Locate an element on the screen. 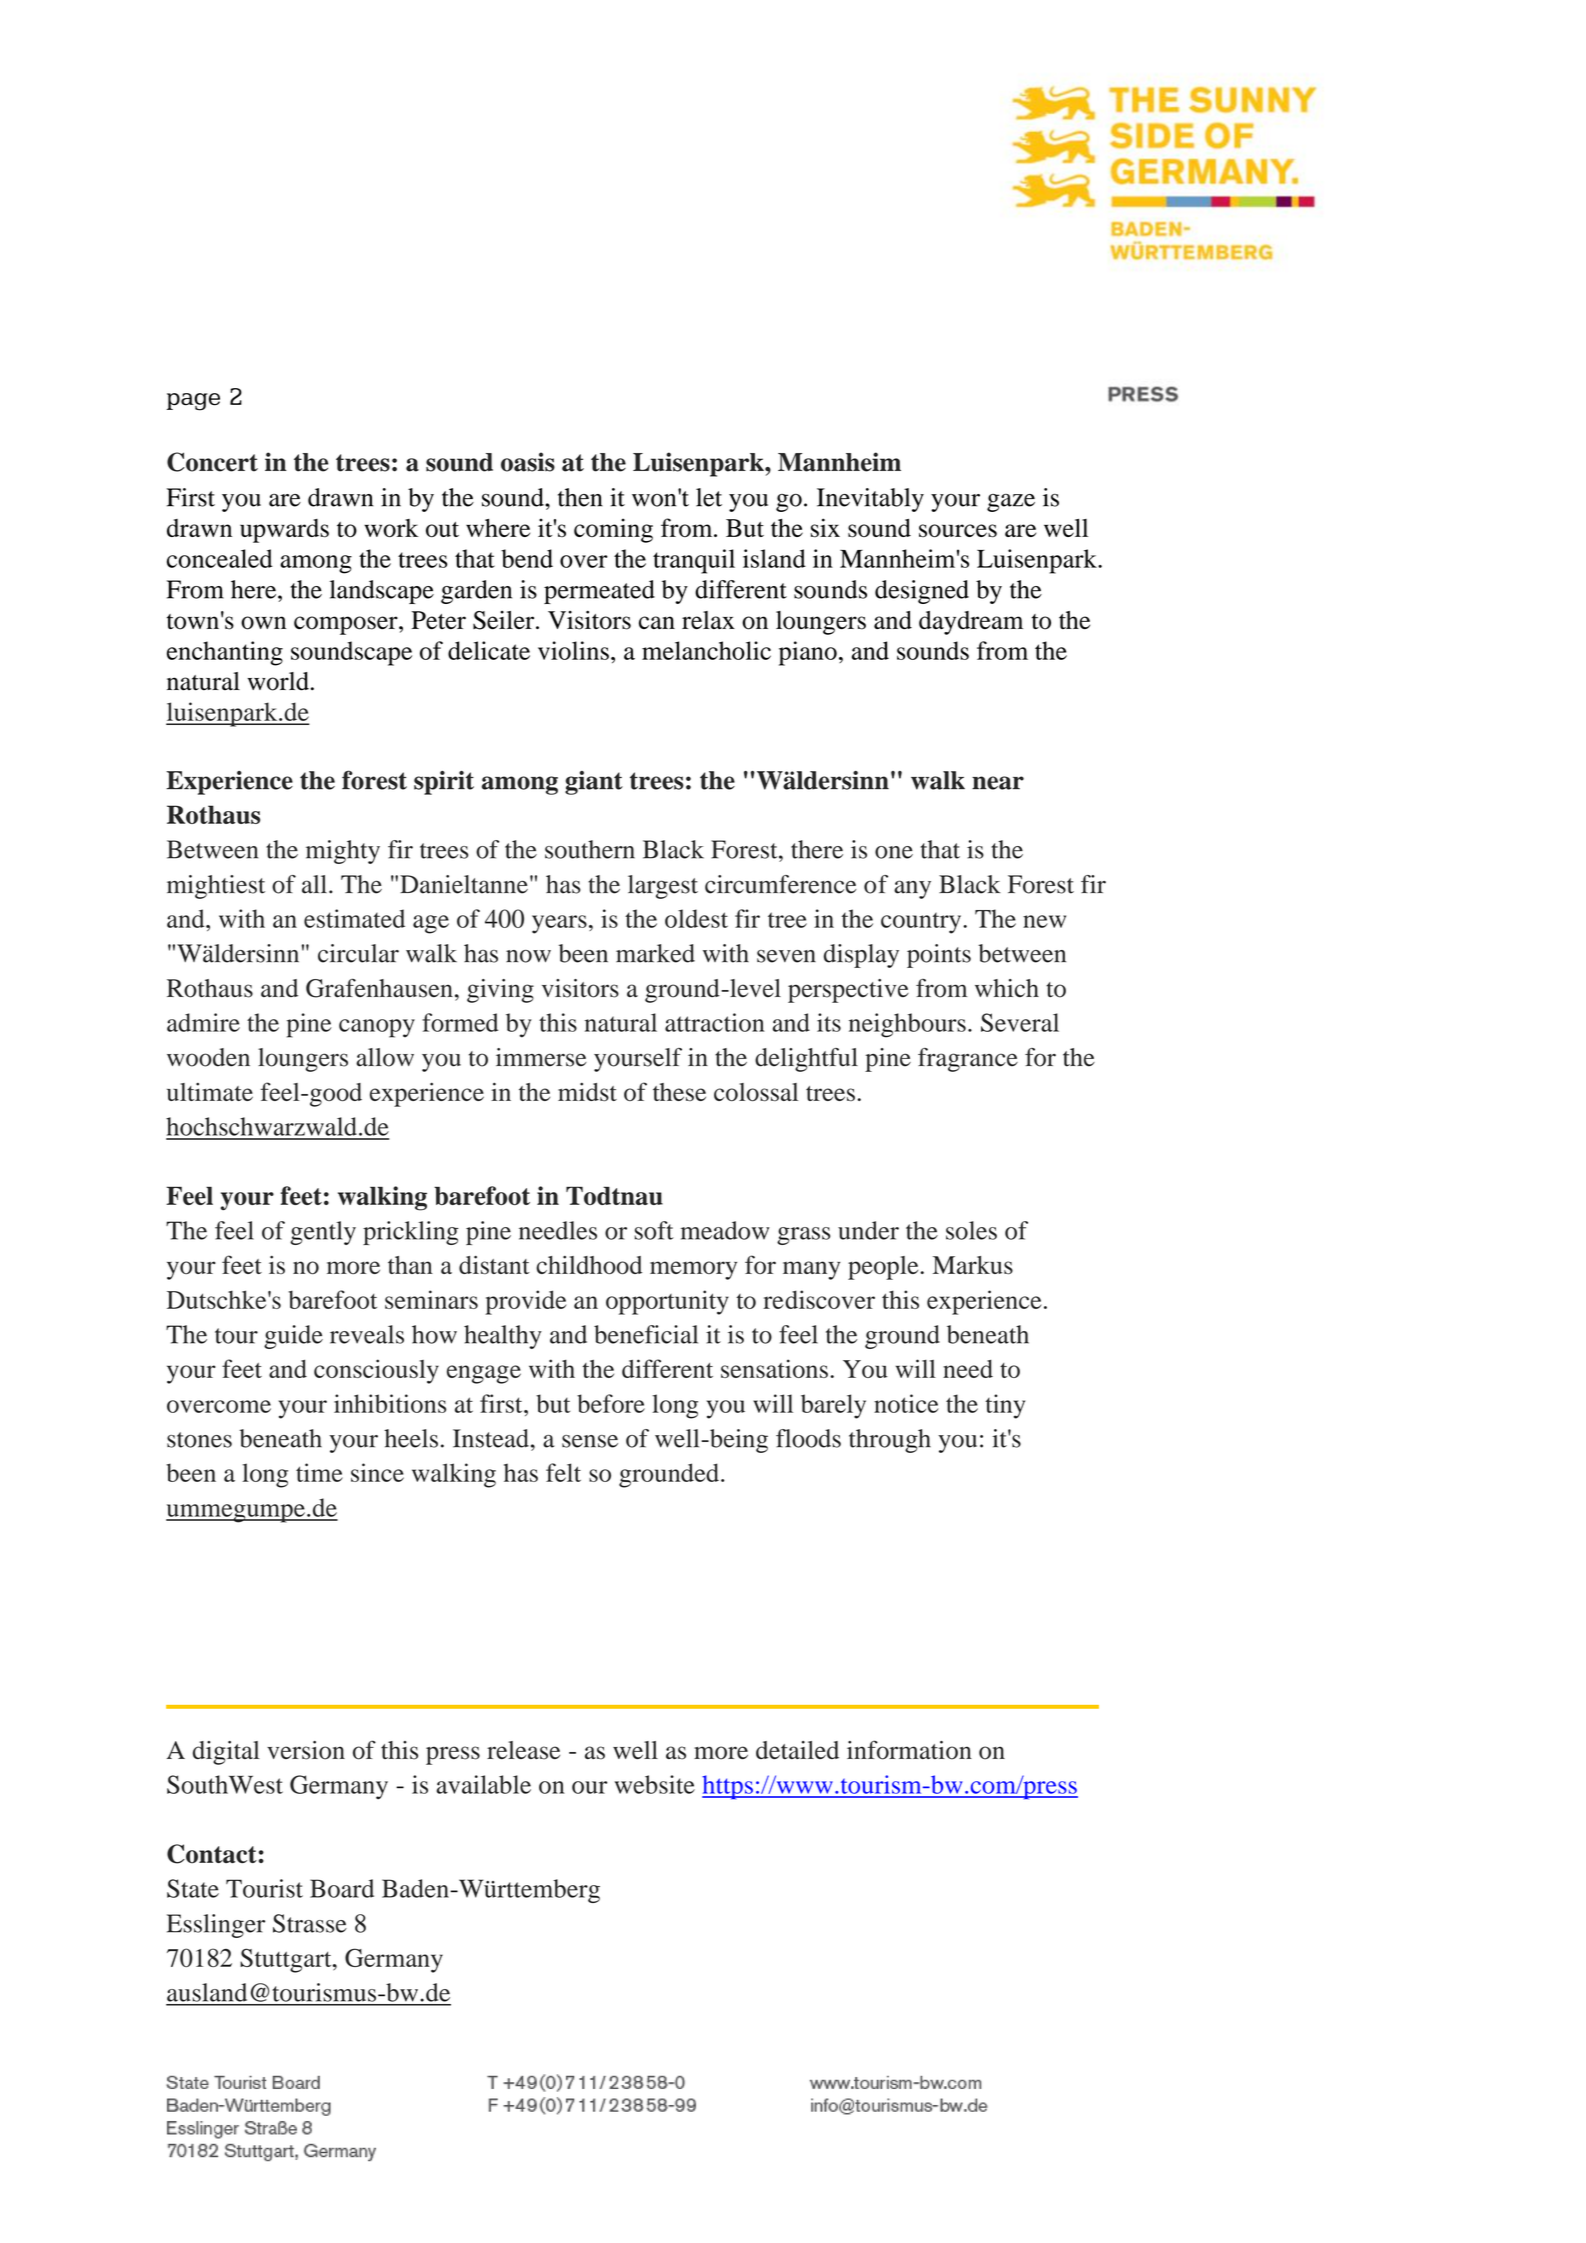  canopy is located at coordinates (377, 1028).
